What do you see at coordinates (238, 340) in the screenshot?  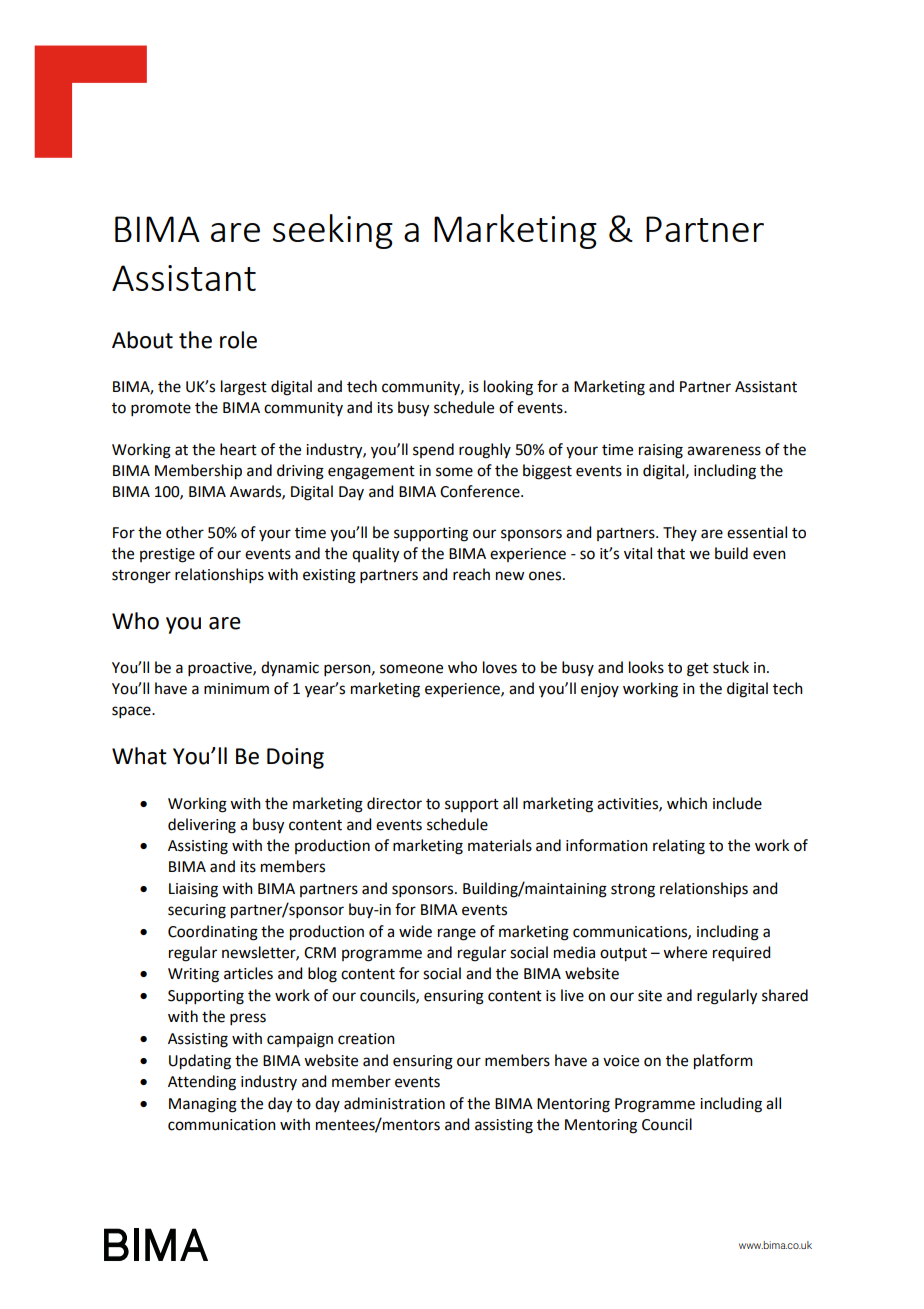 I see `role` at bounding box center [238, 340].
